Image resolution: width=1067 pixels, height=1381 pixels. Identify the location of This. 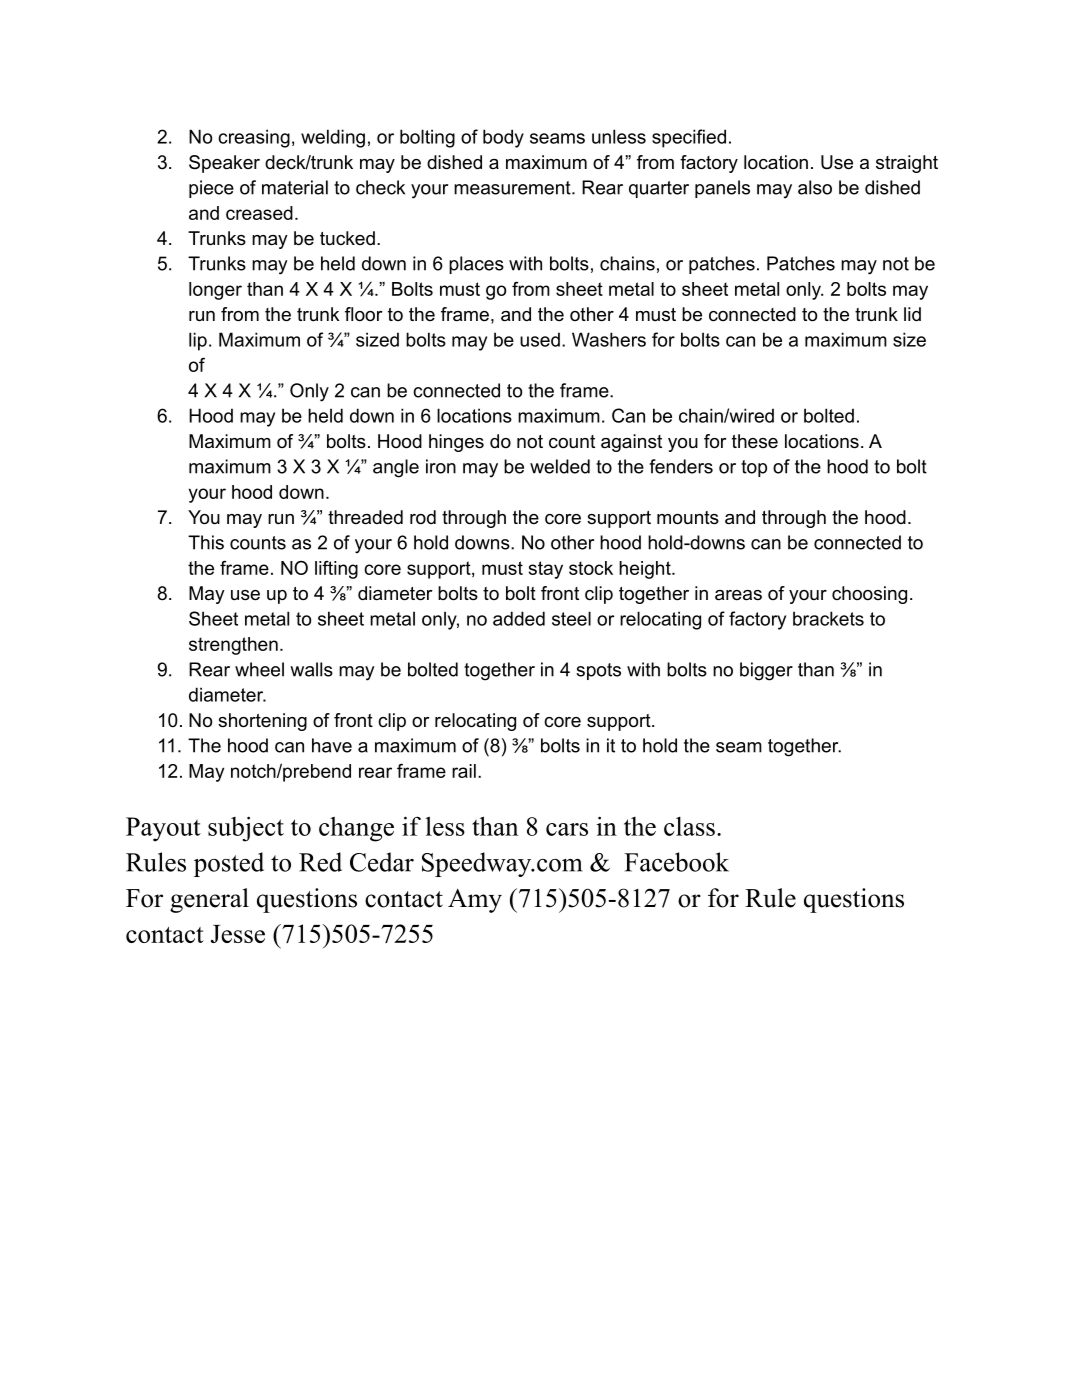
(206, 542).
